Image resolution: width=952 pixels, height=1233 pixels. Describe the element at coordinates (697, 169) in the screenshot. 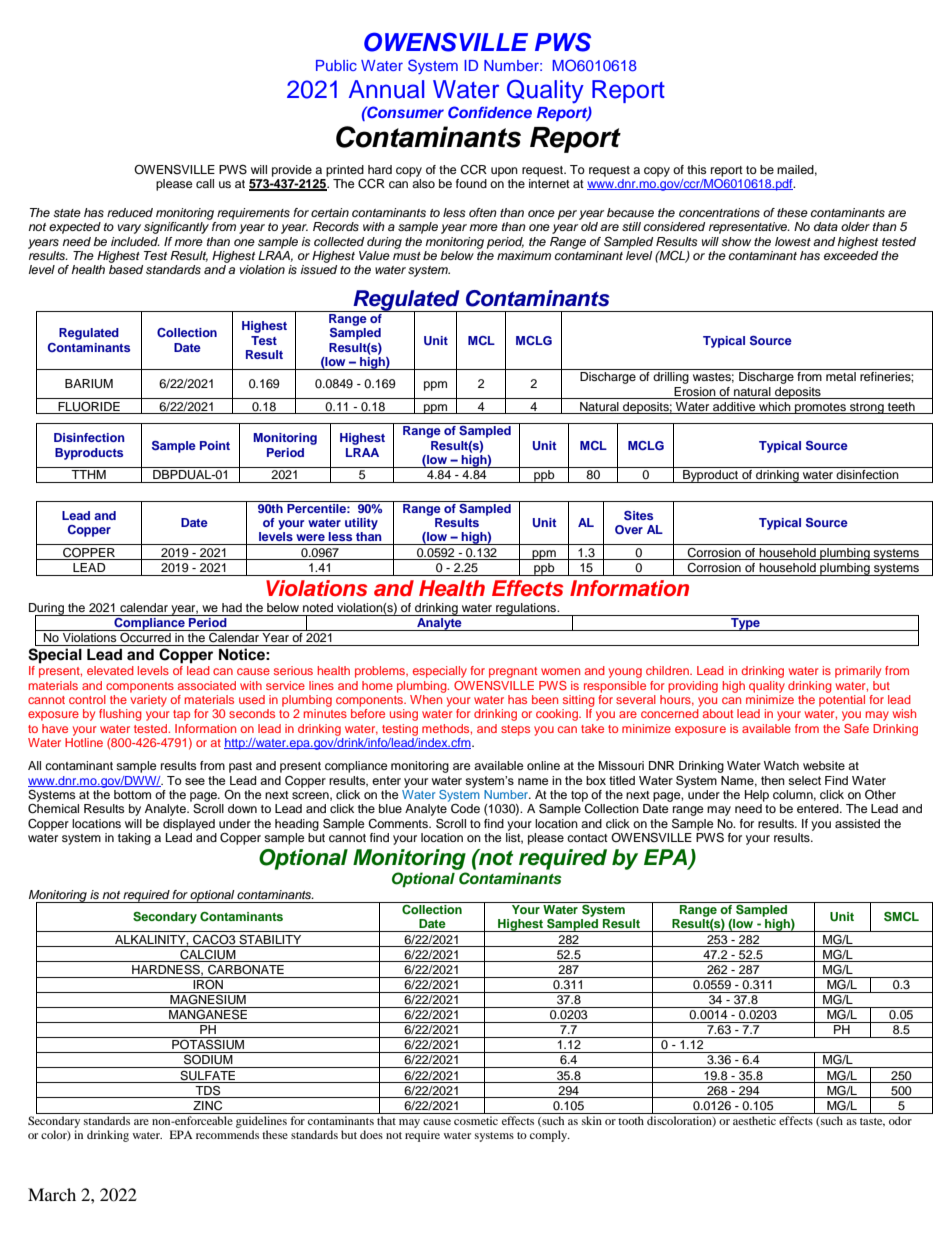

I see `this` at that location.
